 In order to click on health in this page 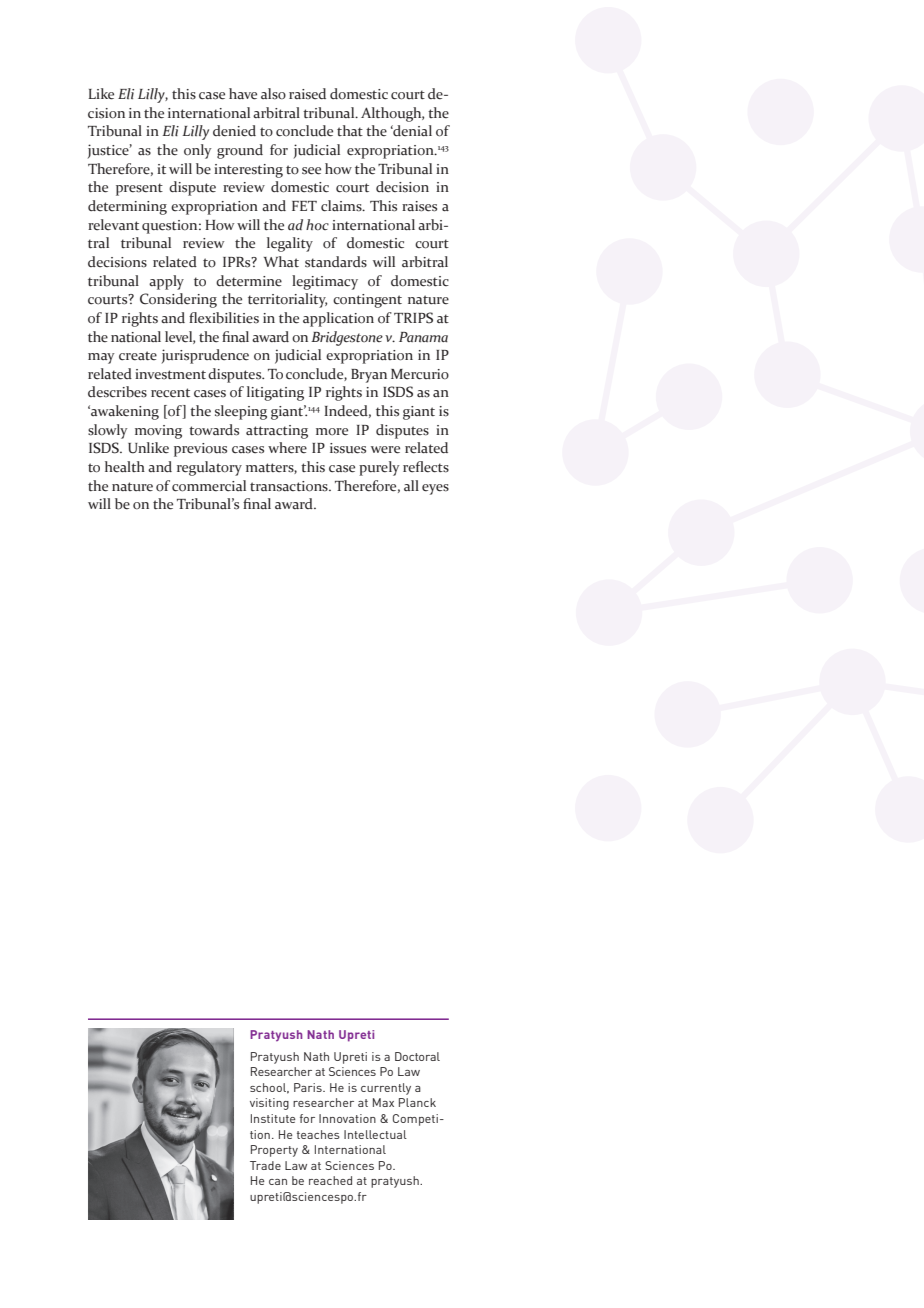, I will do `click(125, 467)`.
